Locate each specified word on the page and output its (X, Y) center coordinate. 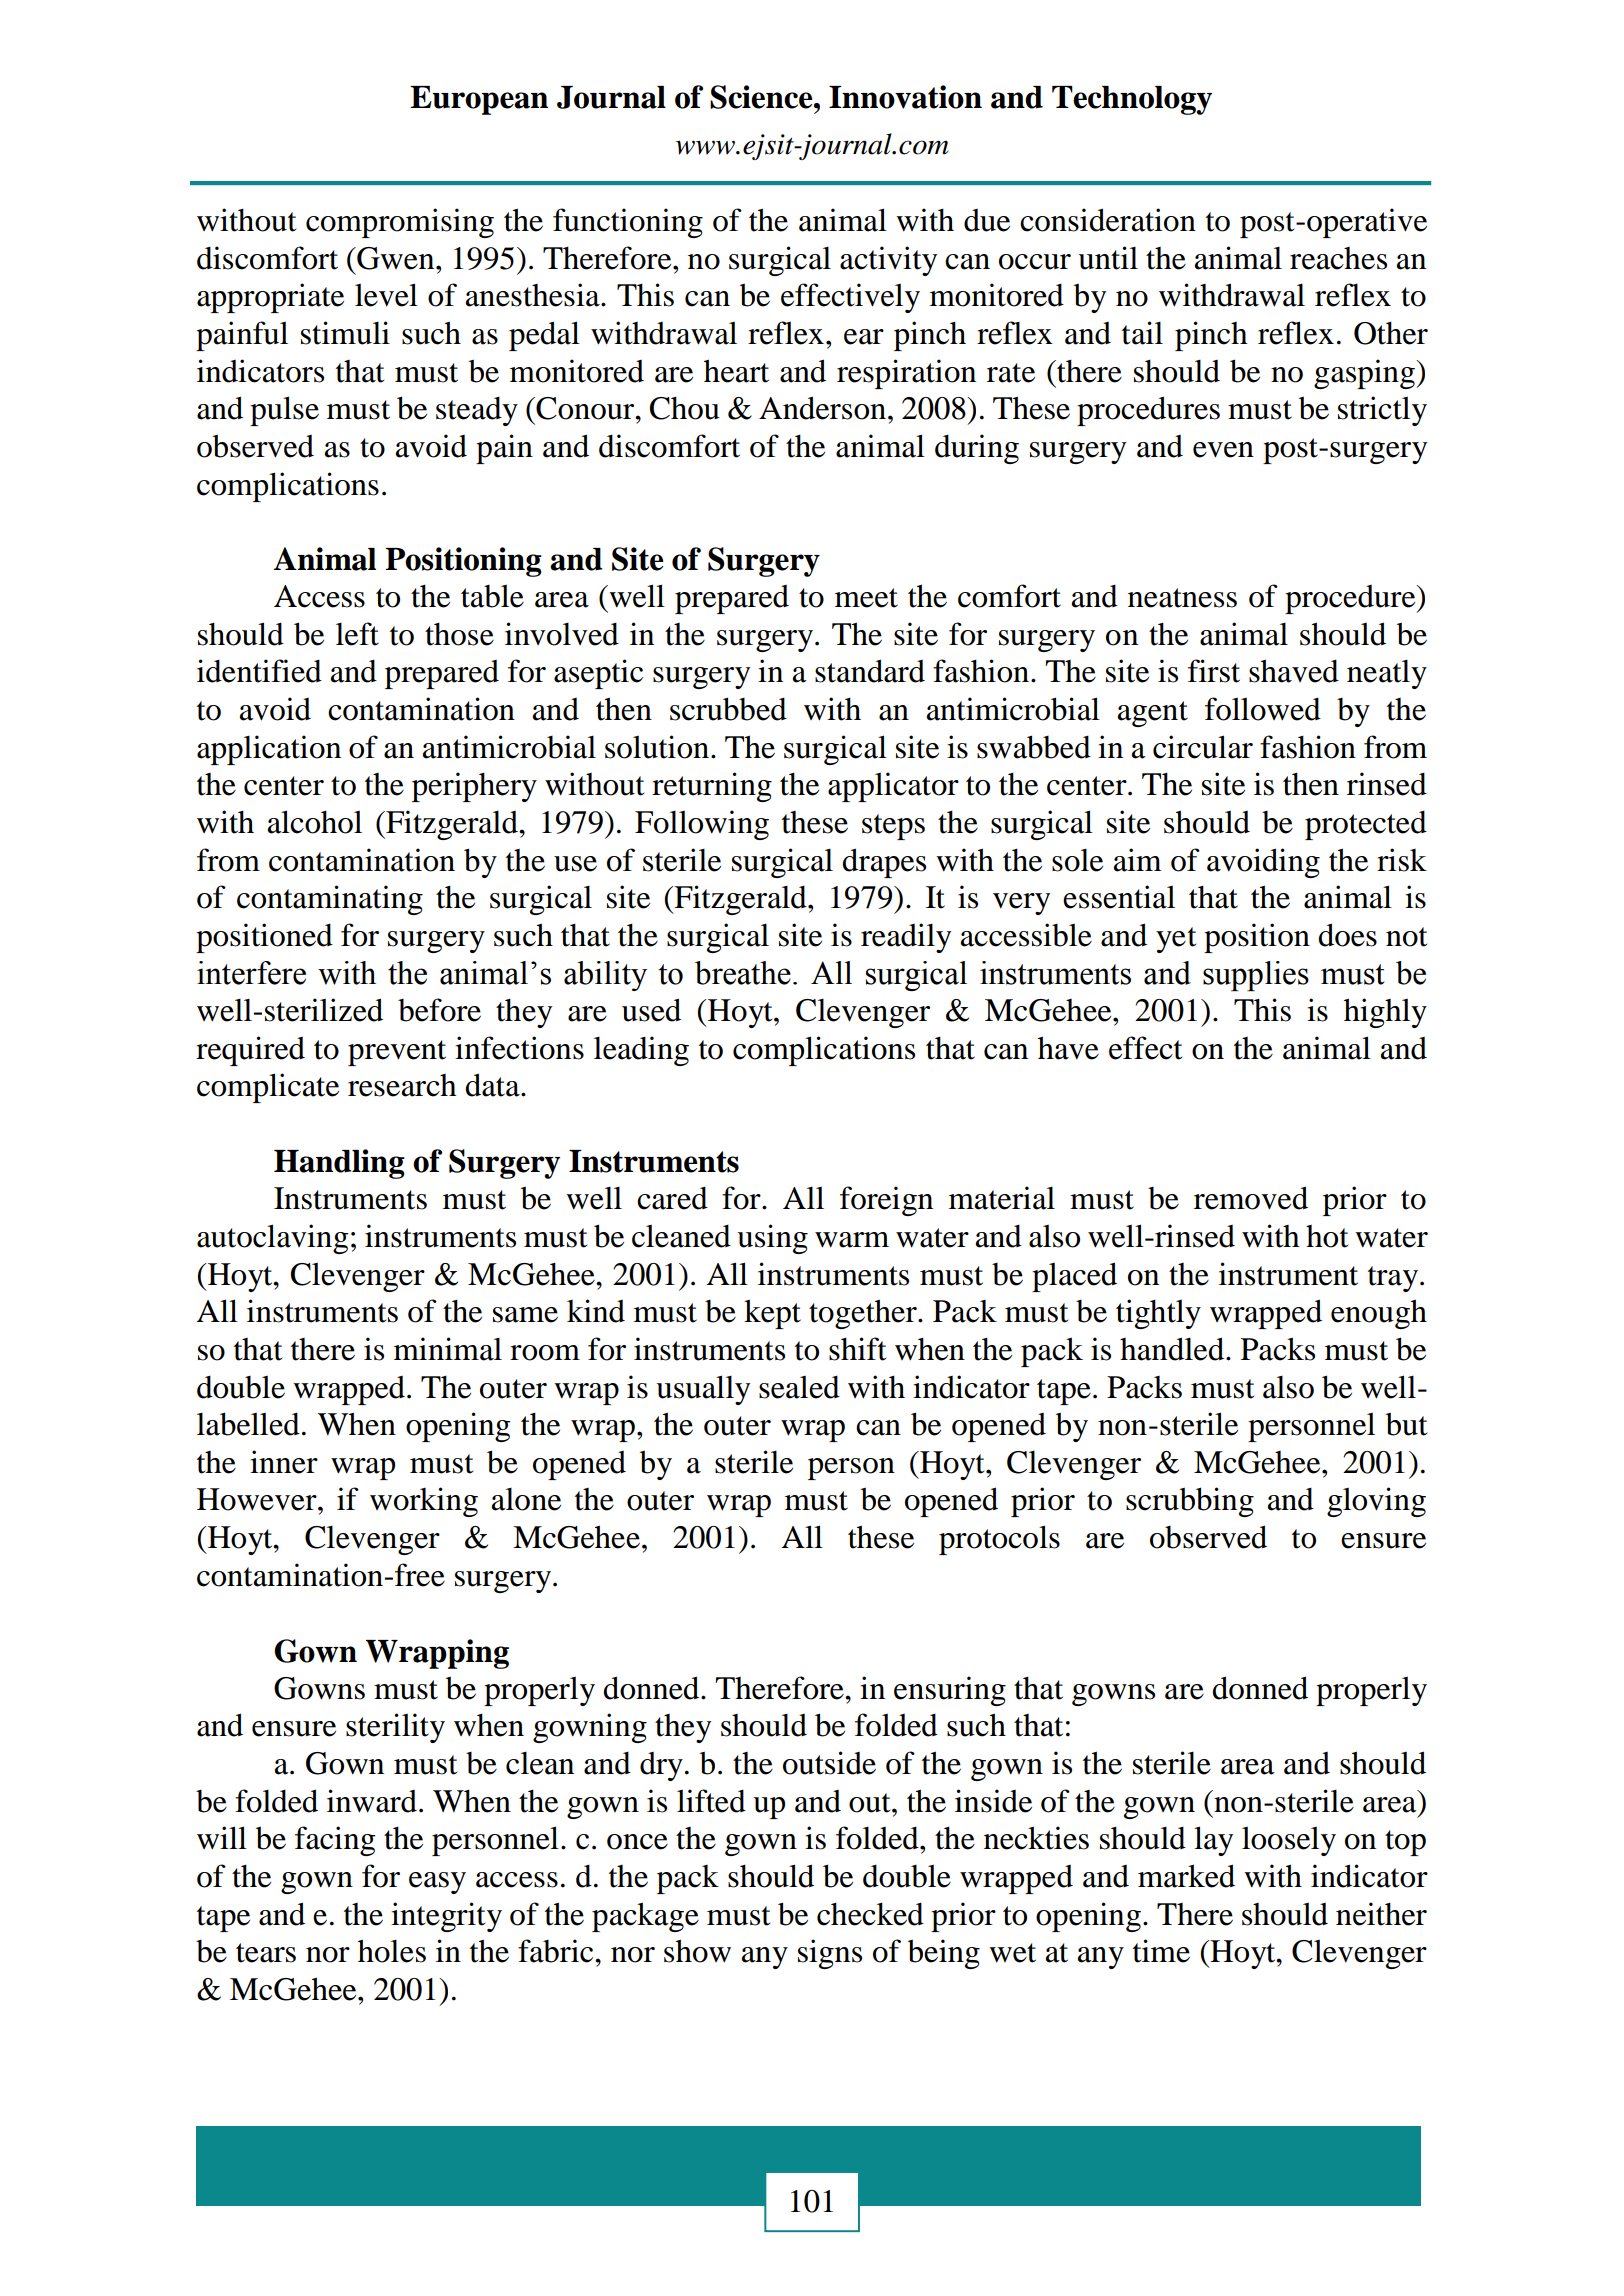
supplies (1256, 976)
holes (392, 1951)
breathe (743, 973)
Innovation (905, 97)
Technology (1132, 100)
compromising (400, 223)
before (439, 1010)
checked (870, 1914)
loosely (1289, 1841)
